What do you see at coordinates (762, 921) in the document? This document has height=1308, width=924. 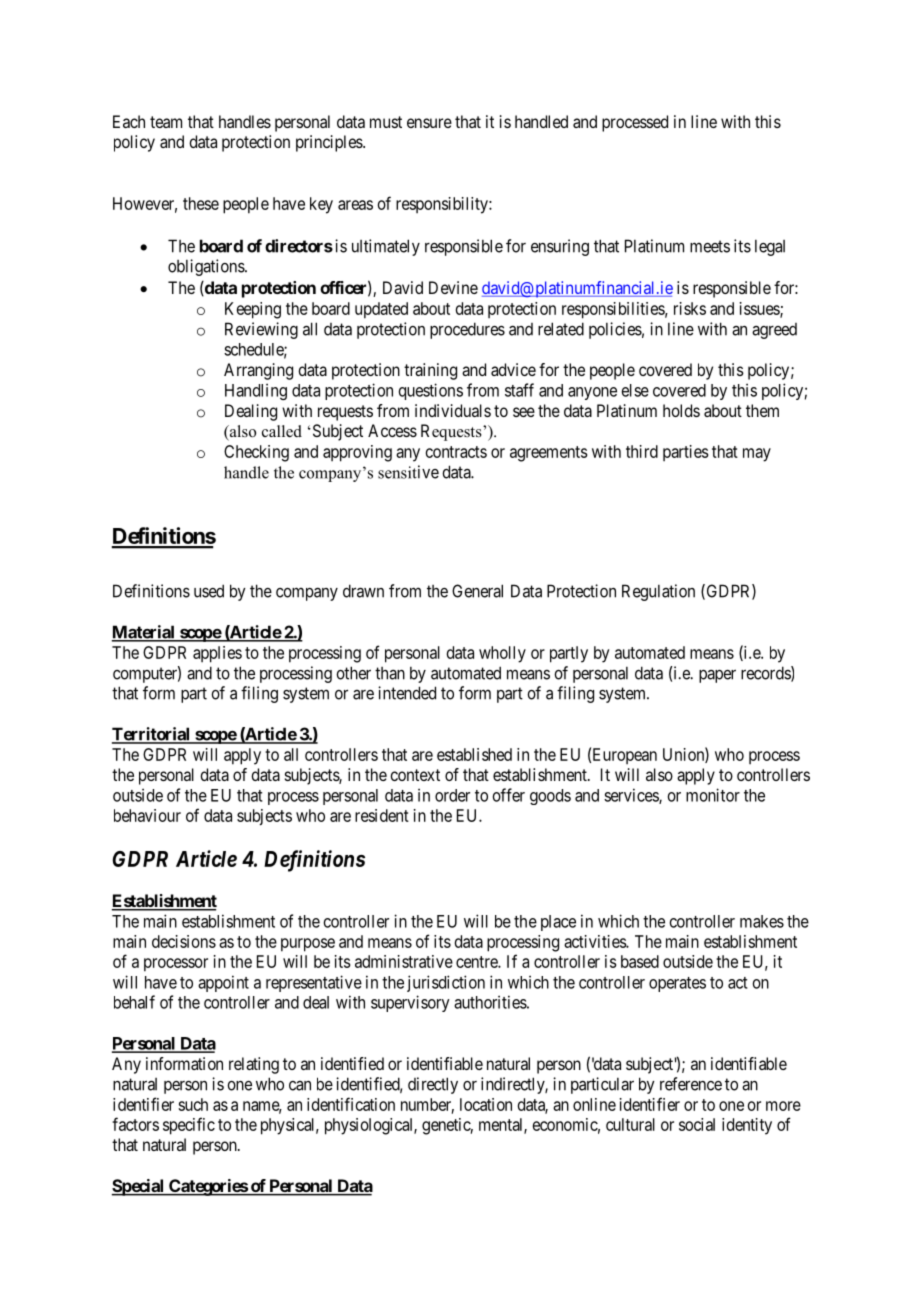 I see `makes` at bounding box center [762, 921].
